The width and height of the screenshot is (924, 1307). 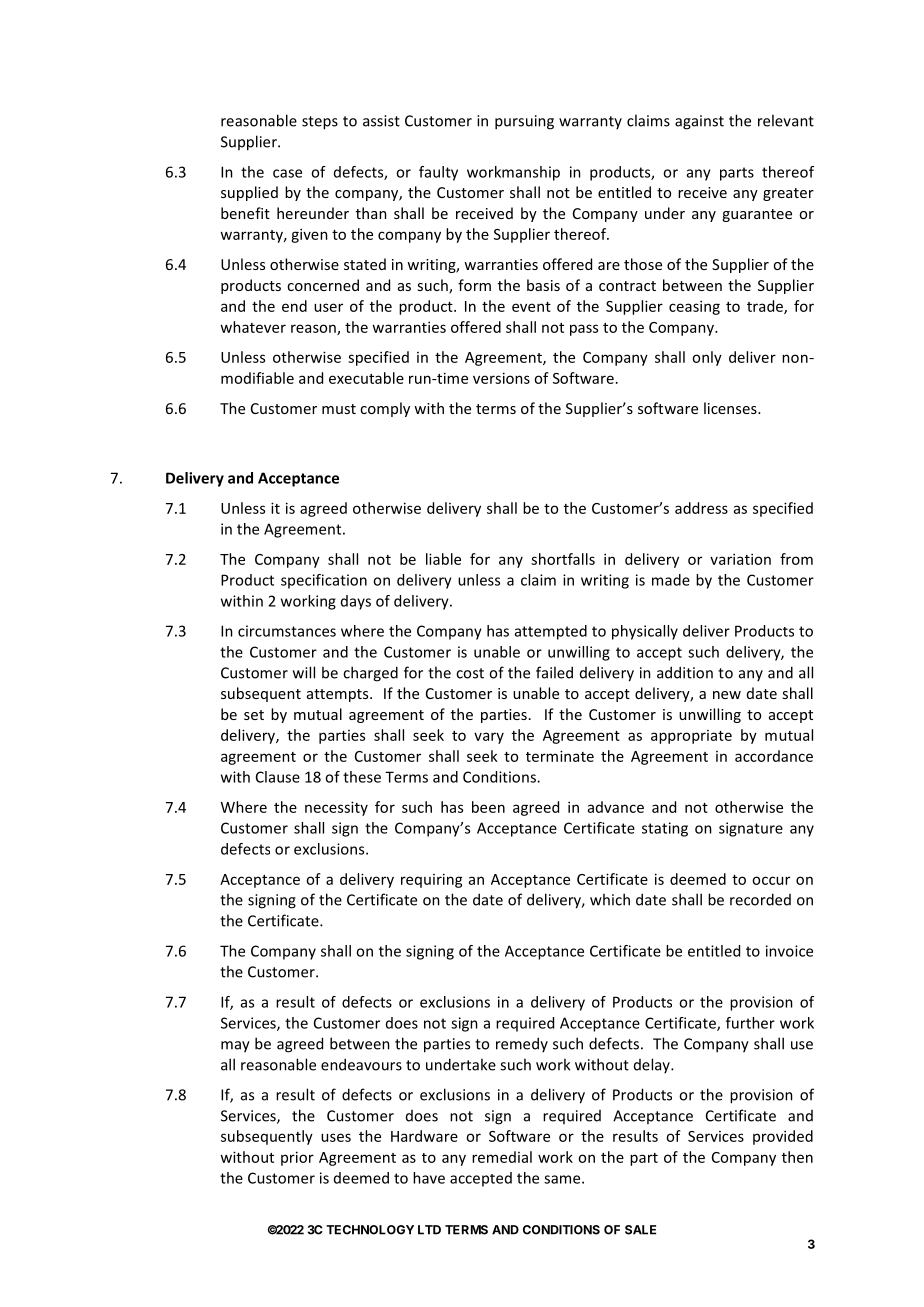 What do you see at coordinates (324, 581) in the screenshot?
I see `specification` at bounding box center [324, 581].
